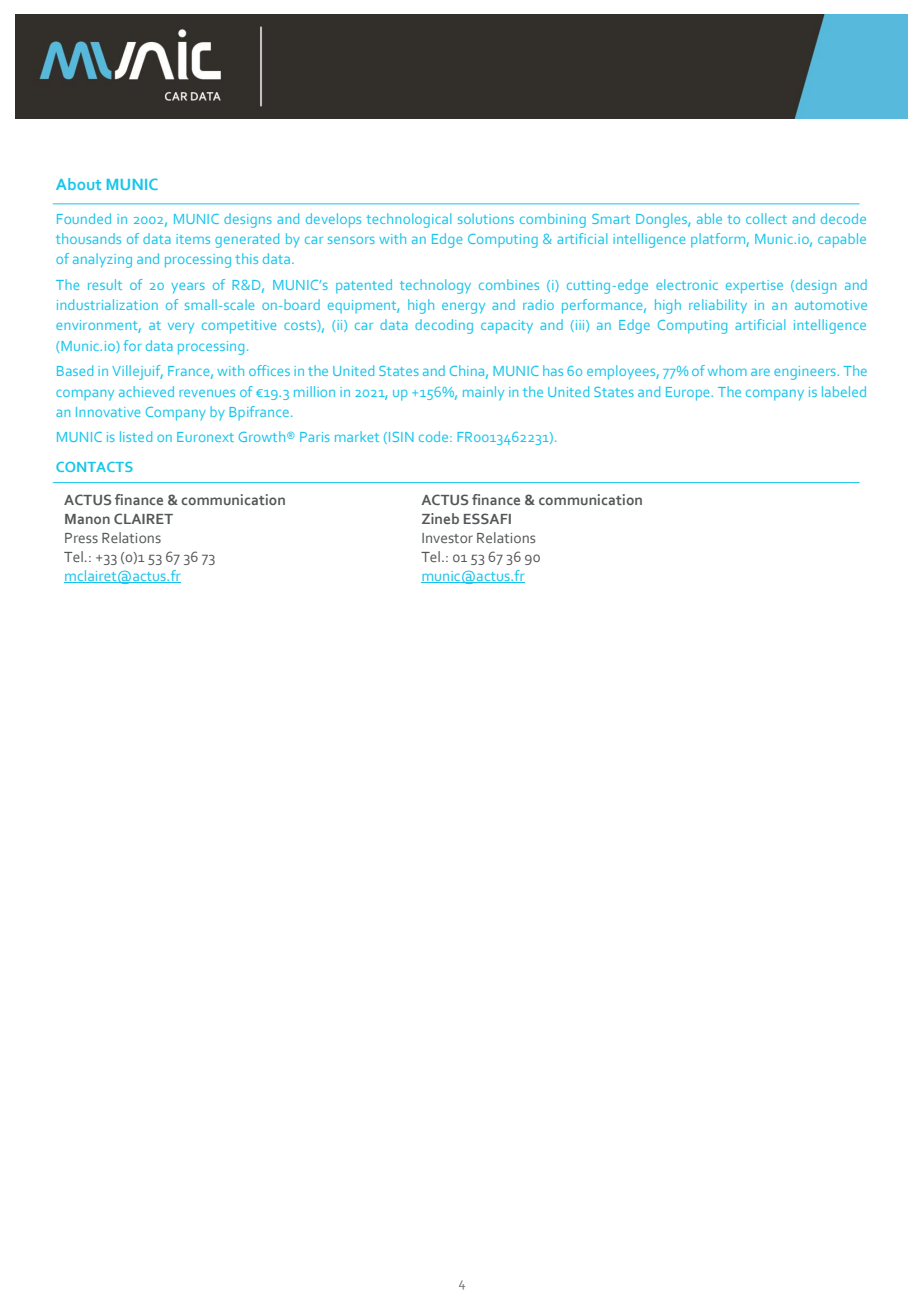 This screenshot has height=1308, width=924. Describe the element at coordinates (75, 370) in the screenshot. I see `Based` at that location.
